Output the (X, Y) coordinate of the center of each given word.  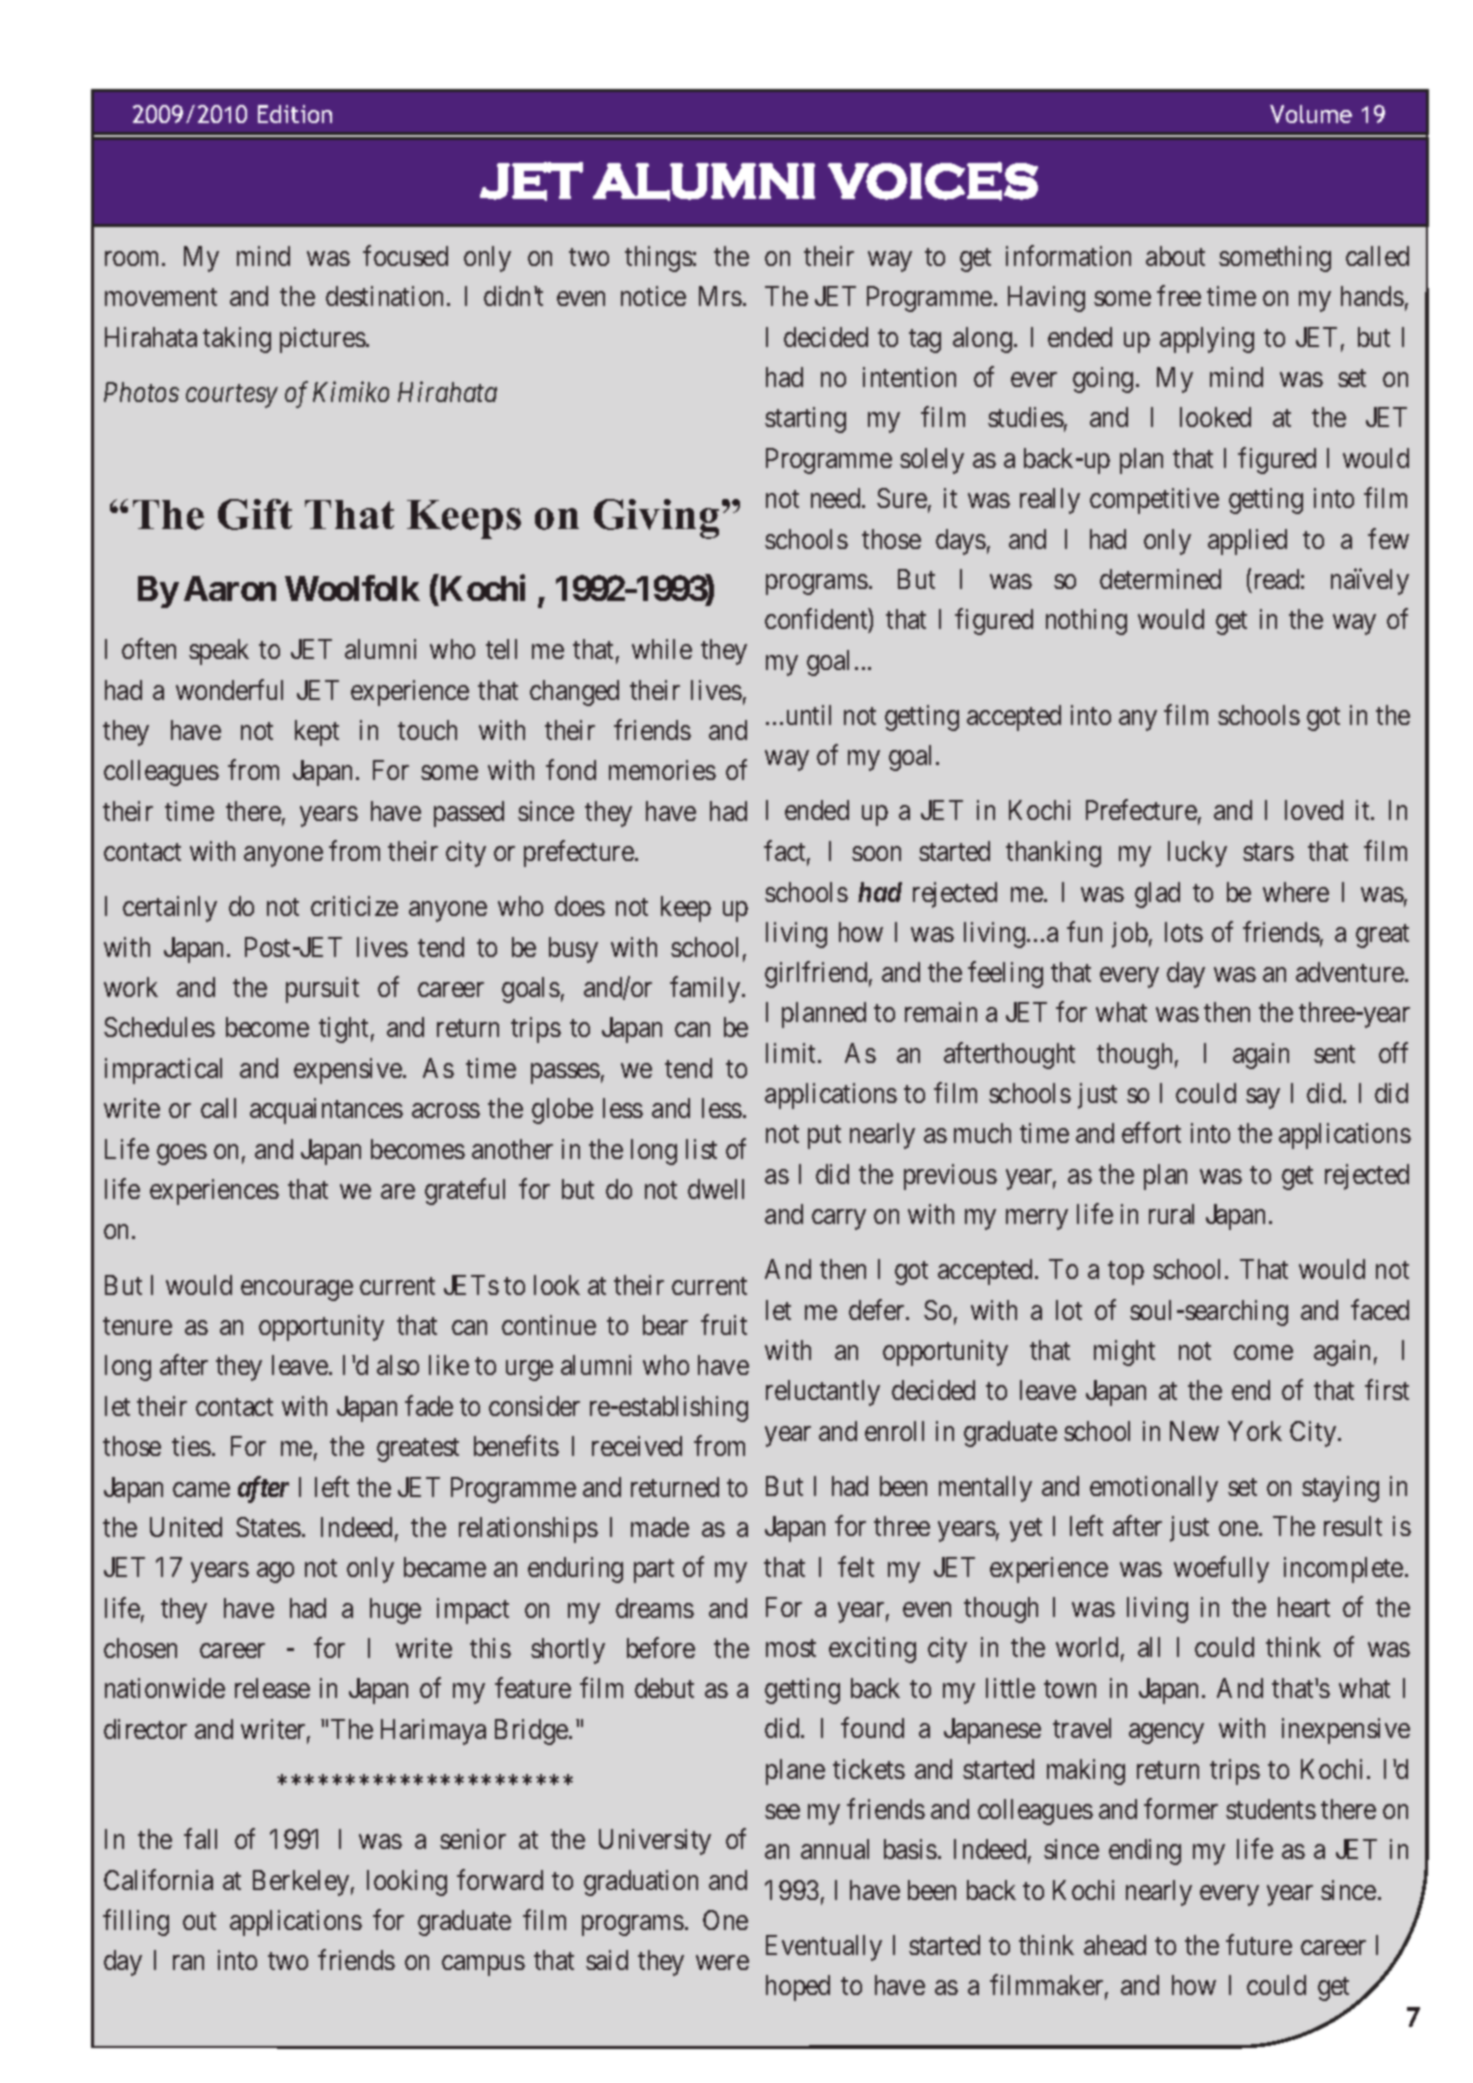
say (1263, 1099)
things (659, 259)
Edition (295, 114)
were (722, 1963)
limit (792, 1053)
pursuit (322, 990)
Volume (1311, 114)
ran (188, 1963)
